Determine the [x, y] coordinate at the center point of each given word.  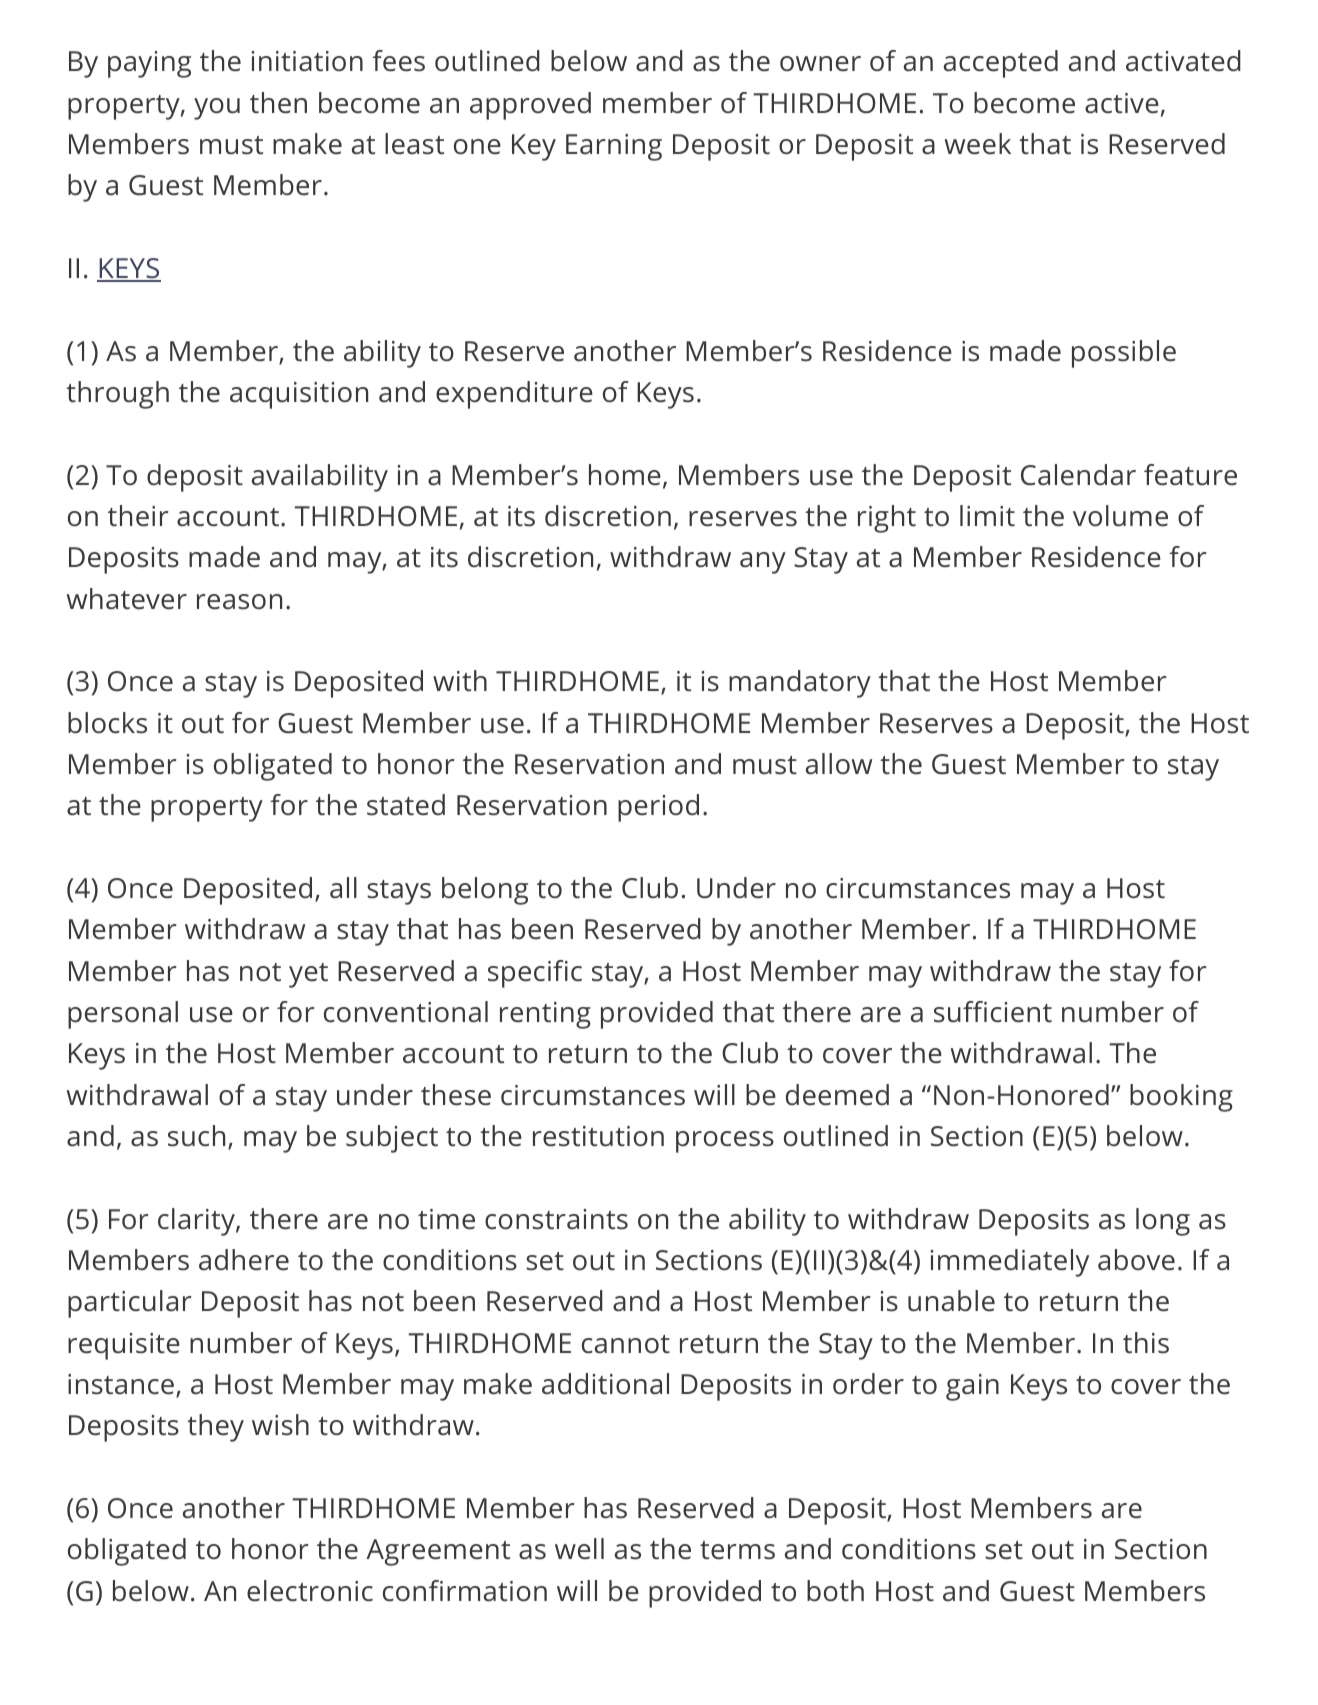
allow [839, 764]
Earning [614, 147]
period [658, 808]
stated [406, 805]
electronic [310, 1591]
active [1122, 103]
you [217, 109]
